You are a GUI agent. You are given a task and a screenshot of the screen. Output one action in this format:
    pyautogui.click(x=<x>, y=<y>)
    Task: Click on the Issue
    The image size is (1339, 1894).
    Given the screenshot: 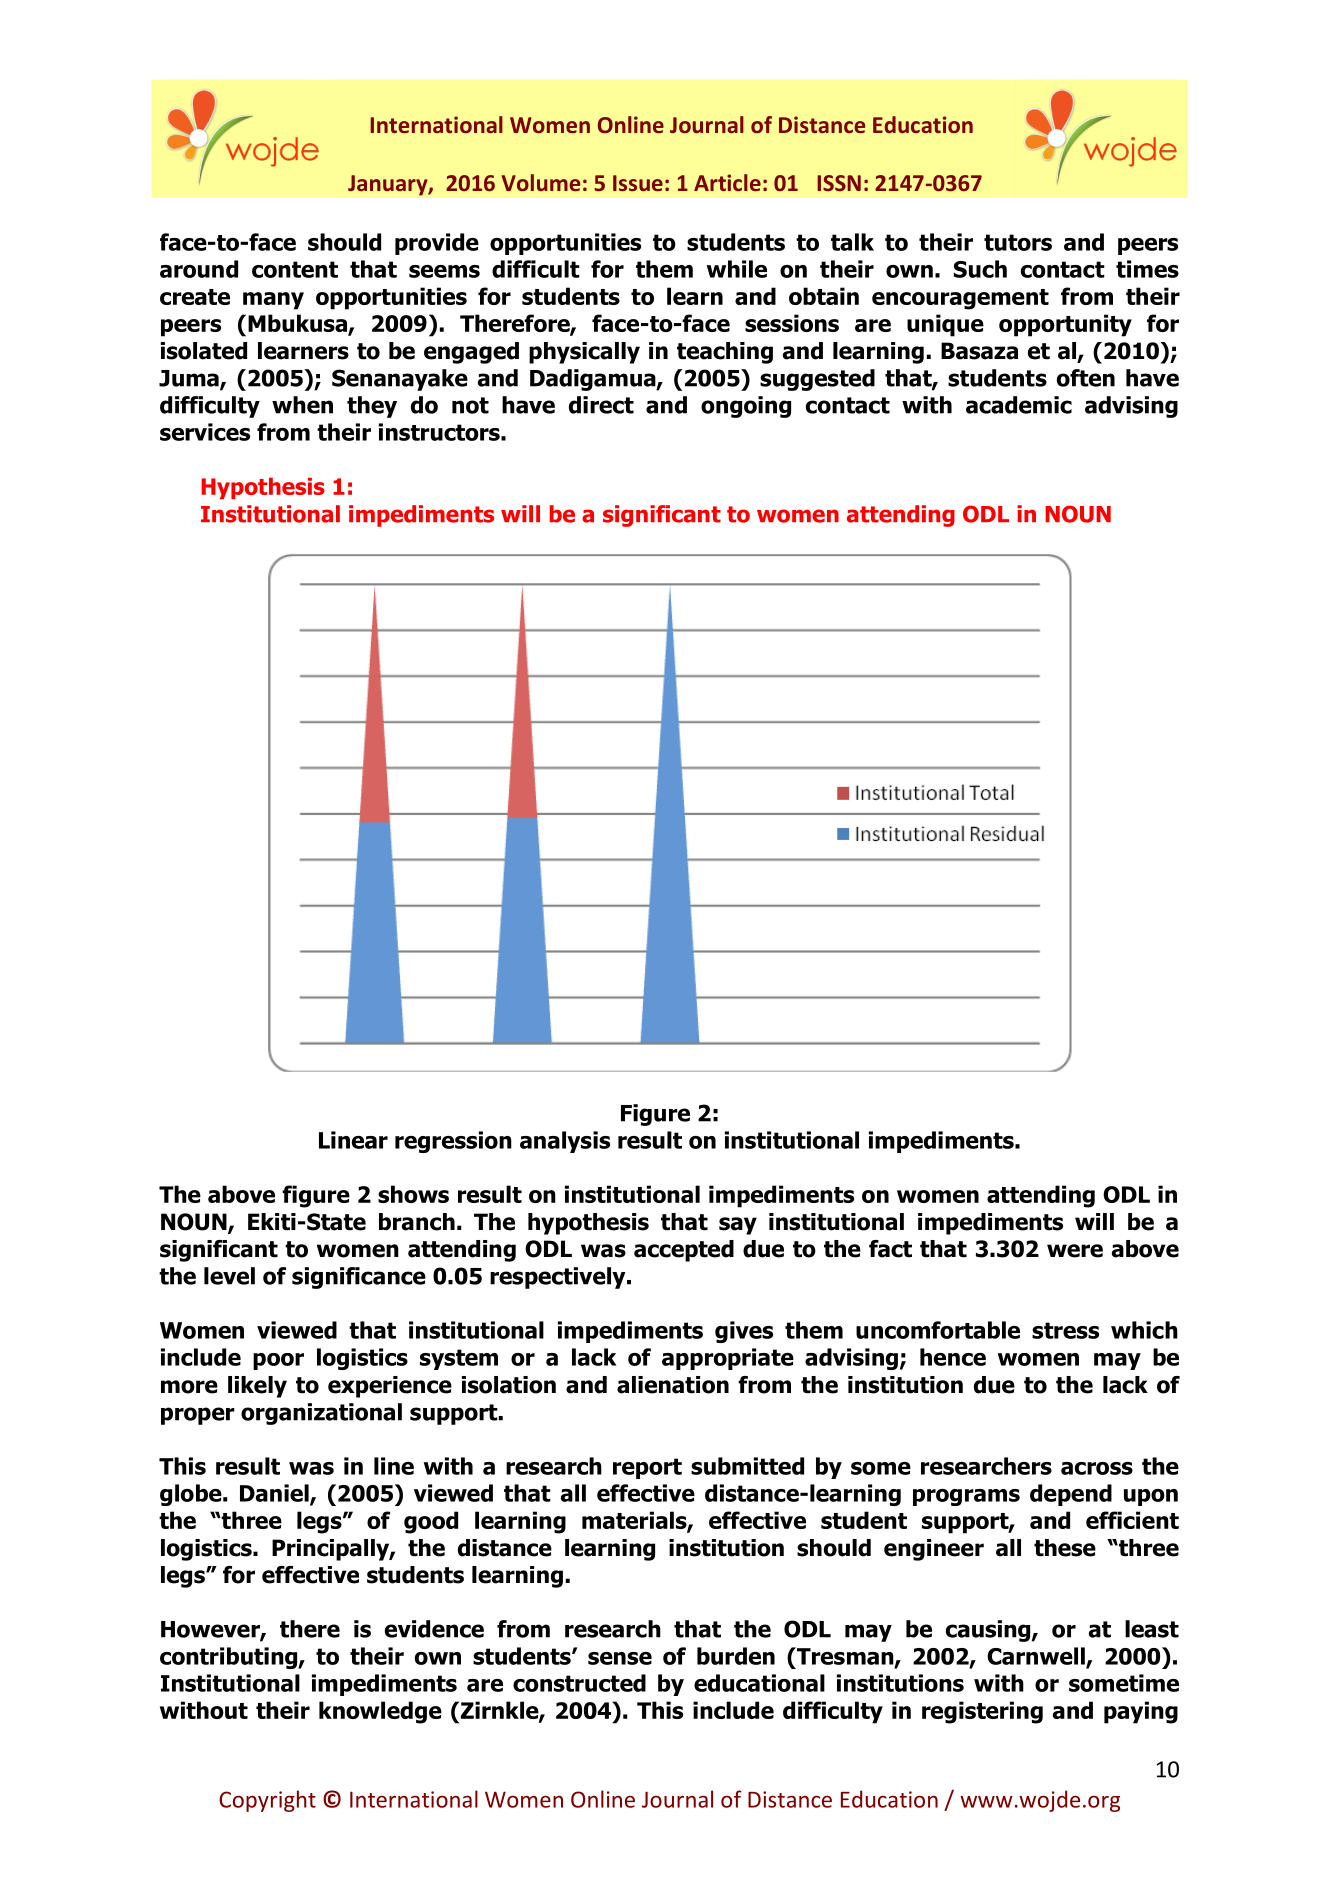 What is the action you would take?
    pyautogui.click(x=638, y=183)
